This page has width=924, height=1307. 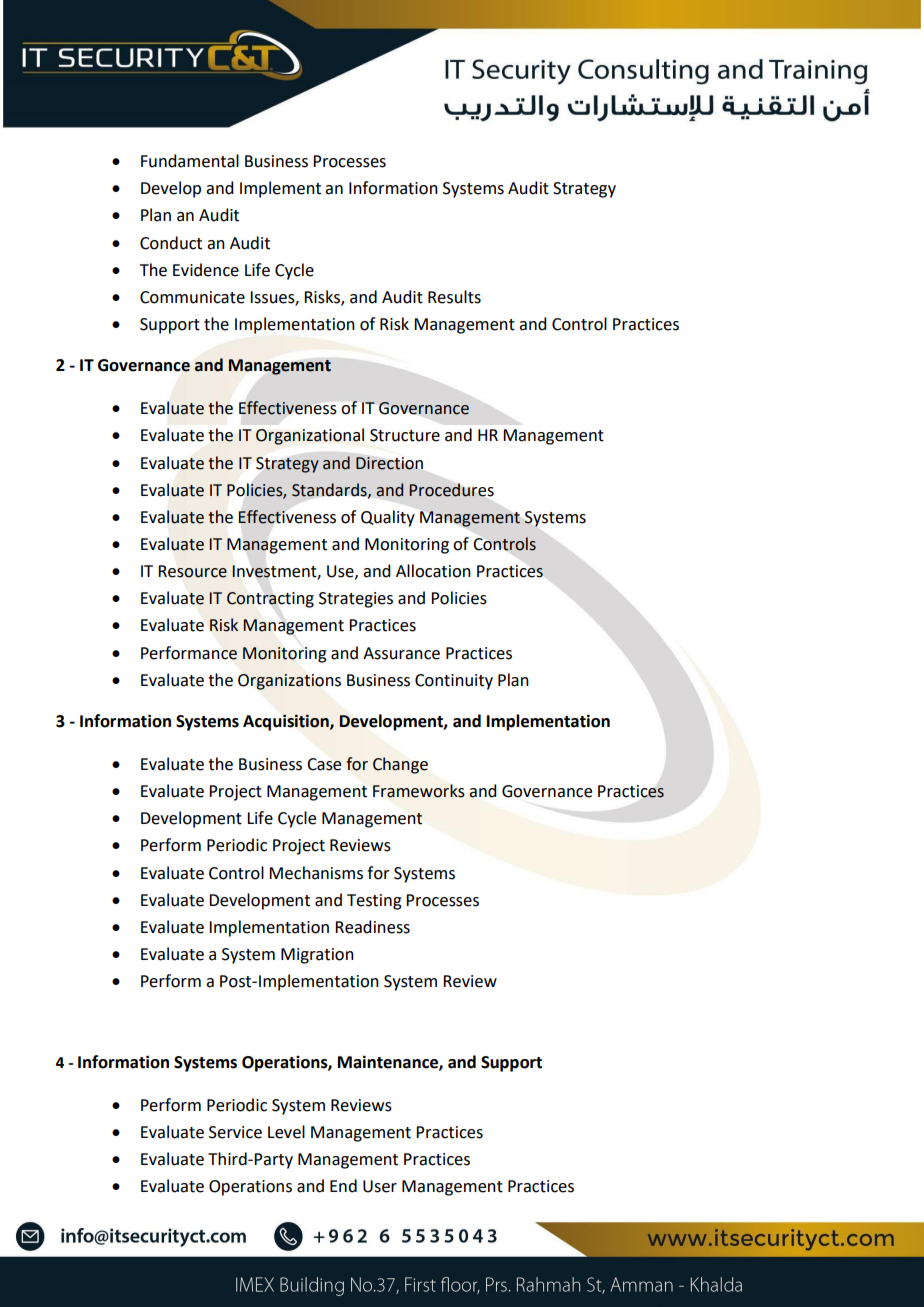 What do you see at coordinates (193, 571) in the page?
I see `Resource` at bounding box center [193, 571].
